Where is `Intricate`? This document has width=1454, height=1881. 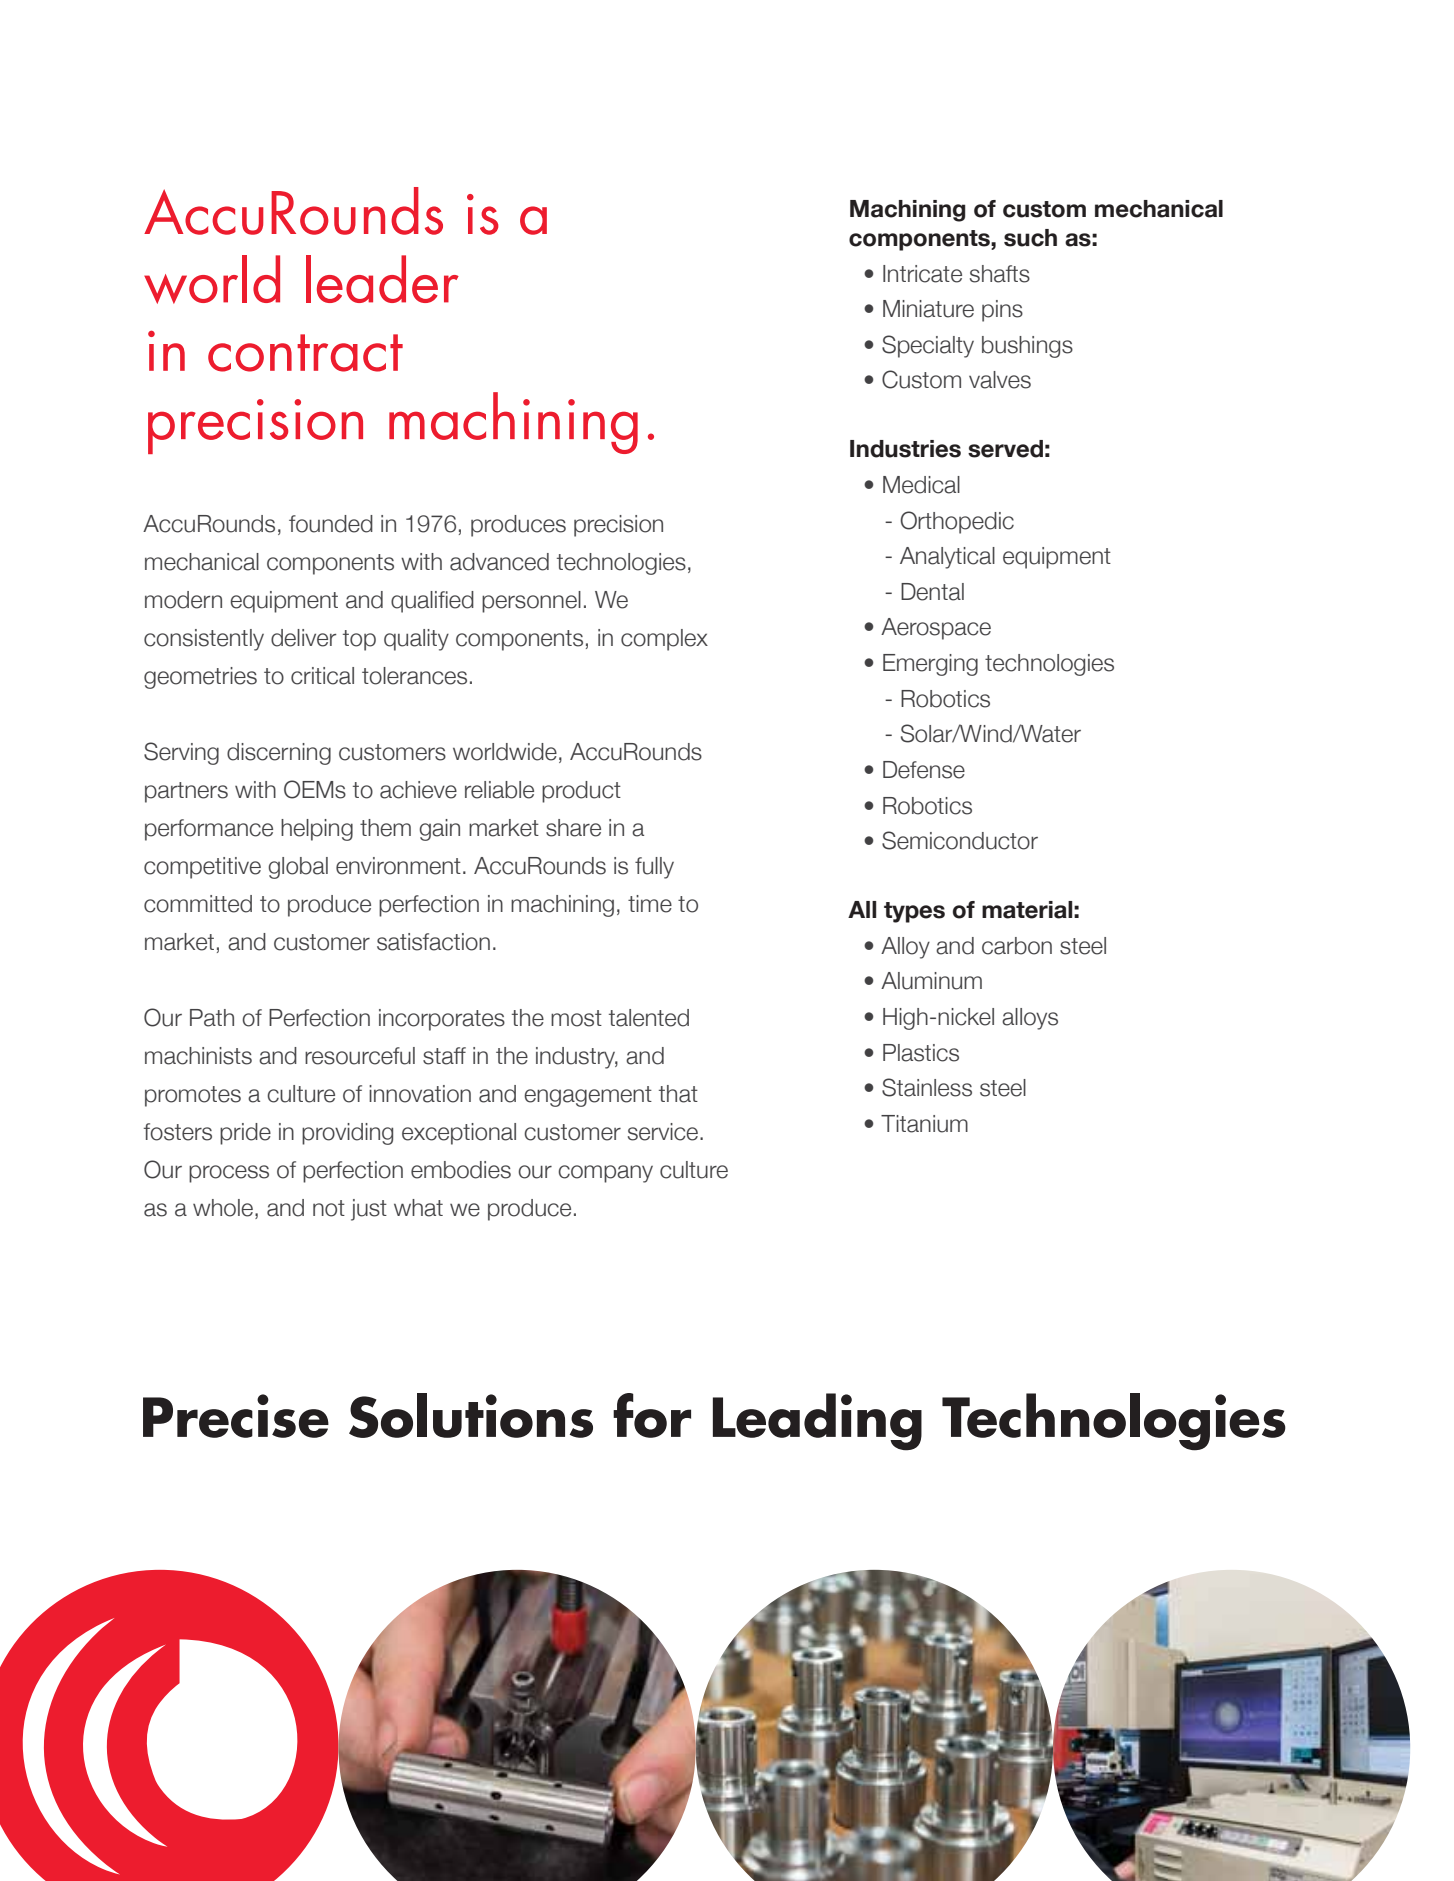 Intricate is located at coordinates (922, 274).
